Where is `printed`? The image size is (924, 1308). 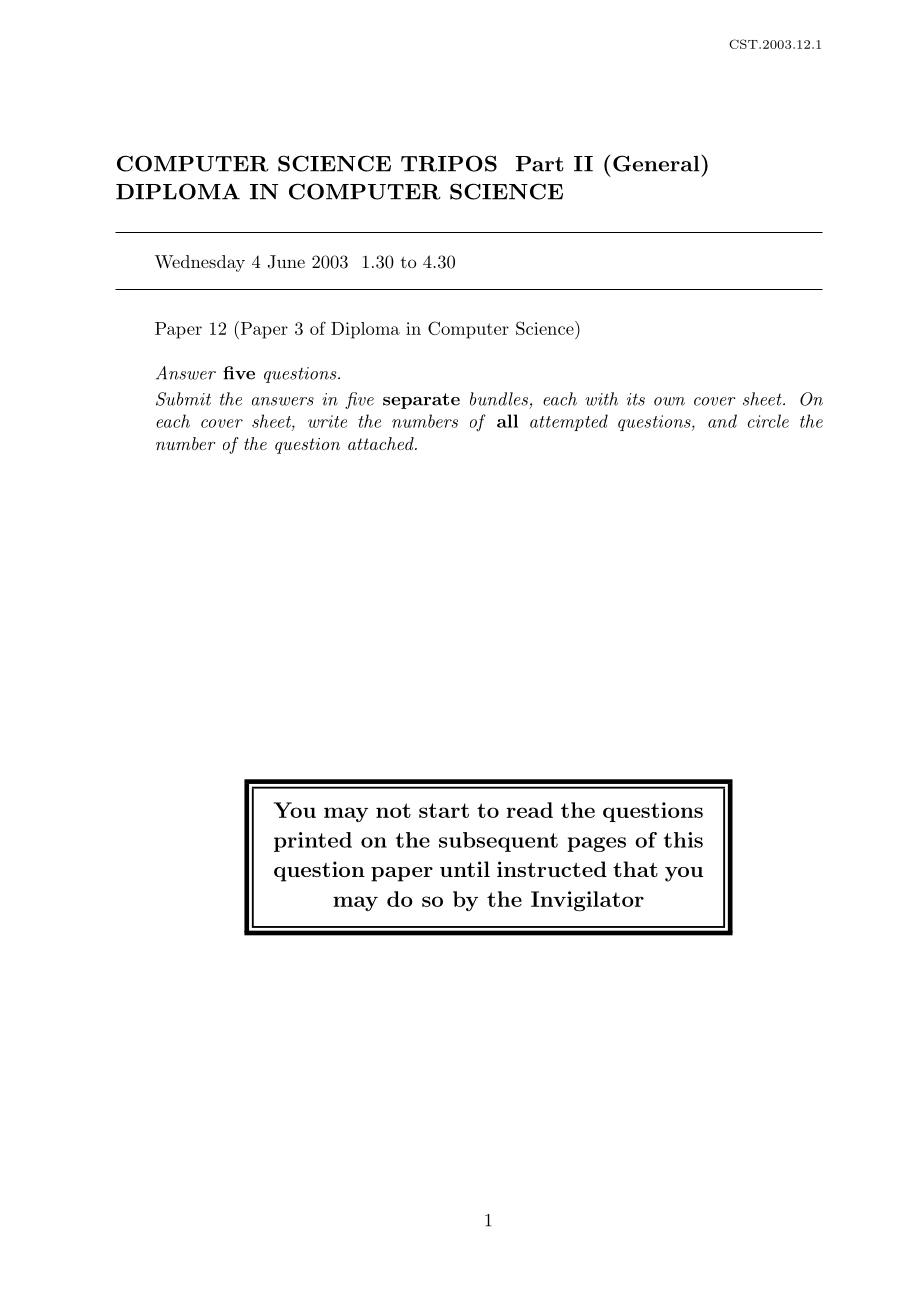
printed is located at coordinates (313, 842).
